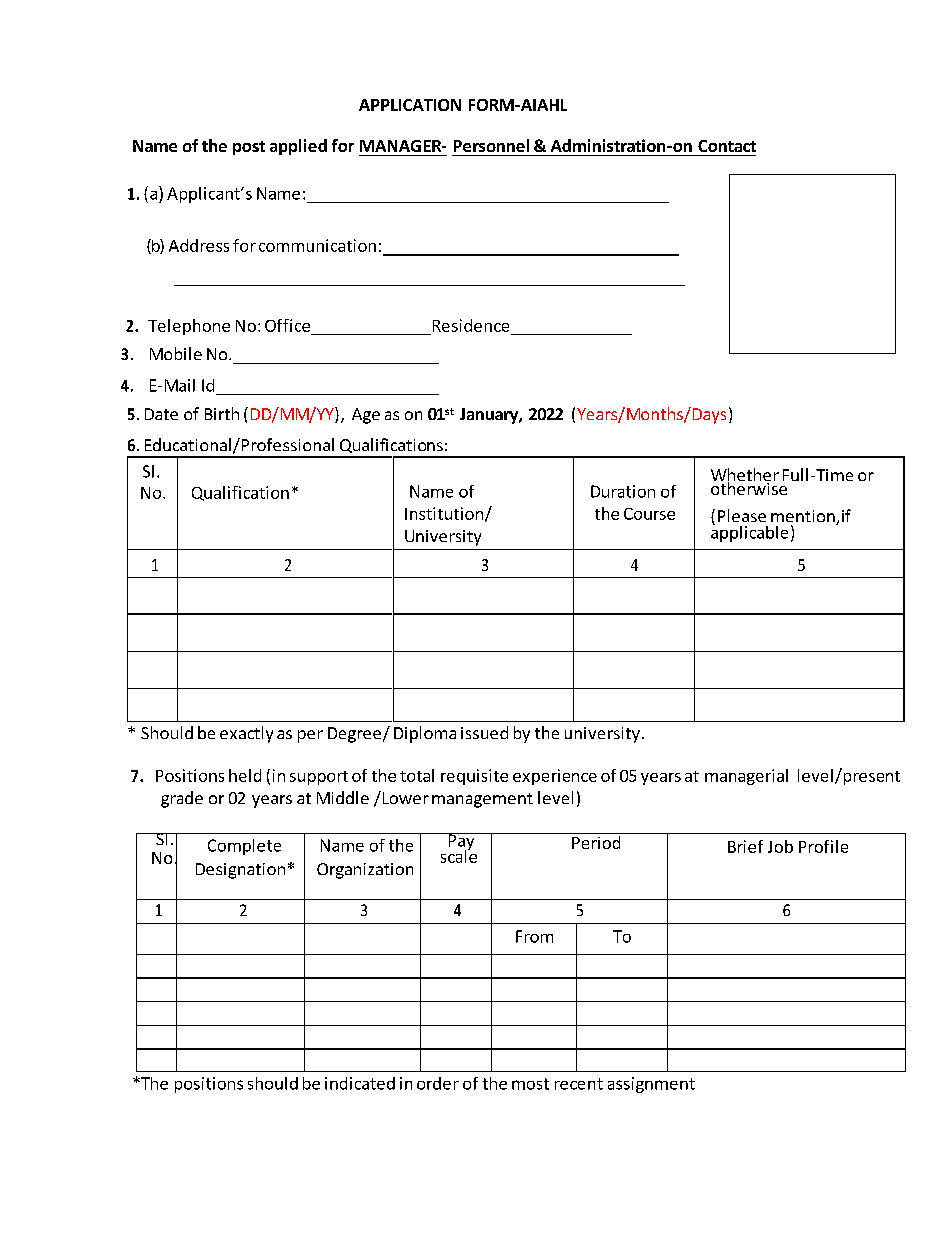 The width and height of the page is (952, 1233). I want to click on APPLICATION, so click(410, 105).
